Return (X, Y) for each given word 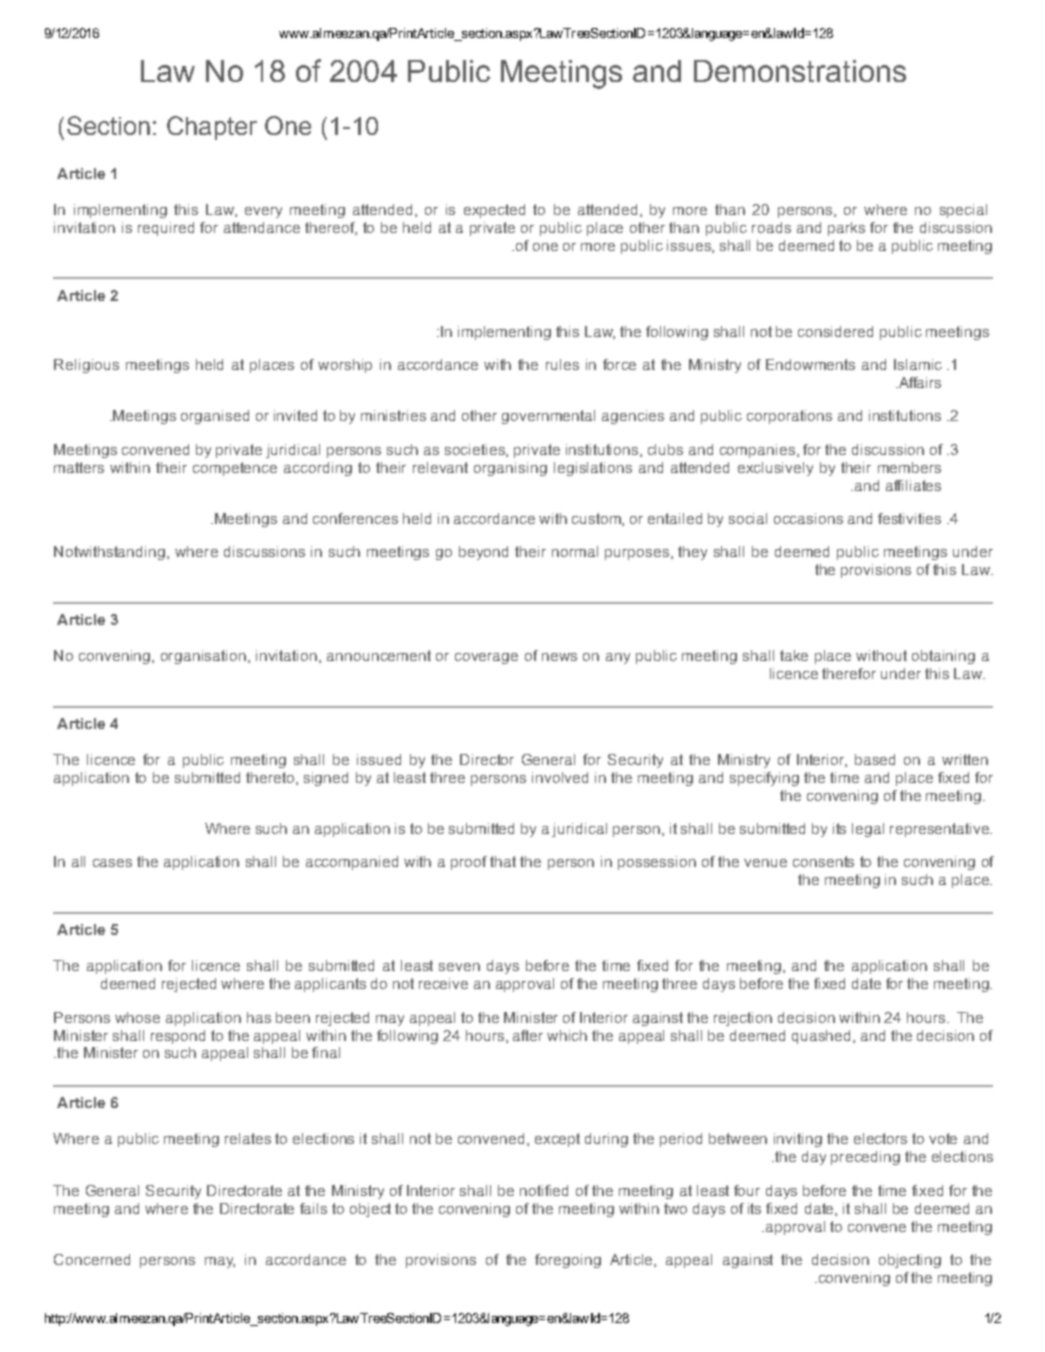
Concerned (92, 1259)
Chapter (212, 128)
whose (137, 1017)
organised (215, 417)
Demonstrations (800, 71)
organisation (203, 657)
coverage (486, 658)
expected (494, 211)
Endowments (810, 364)
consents (823, 861)
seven (459, 967)
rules (562, 364)
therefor (849, 673)
